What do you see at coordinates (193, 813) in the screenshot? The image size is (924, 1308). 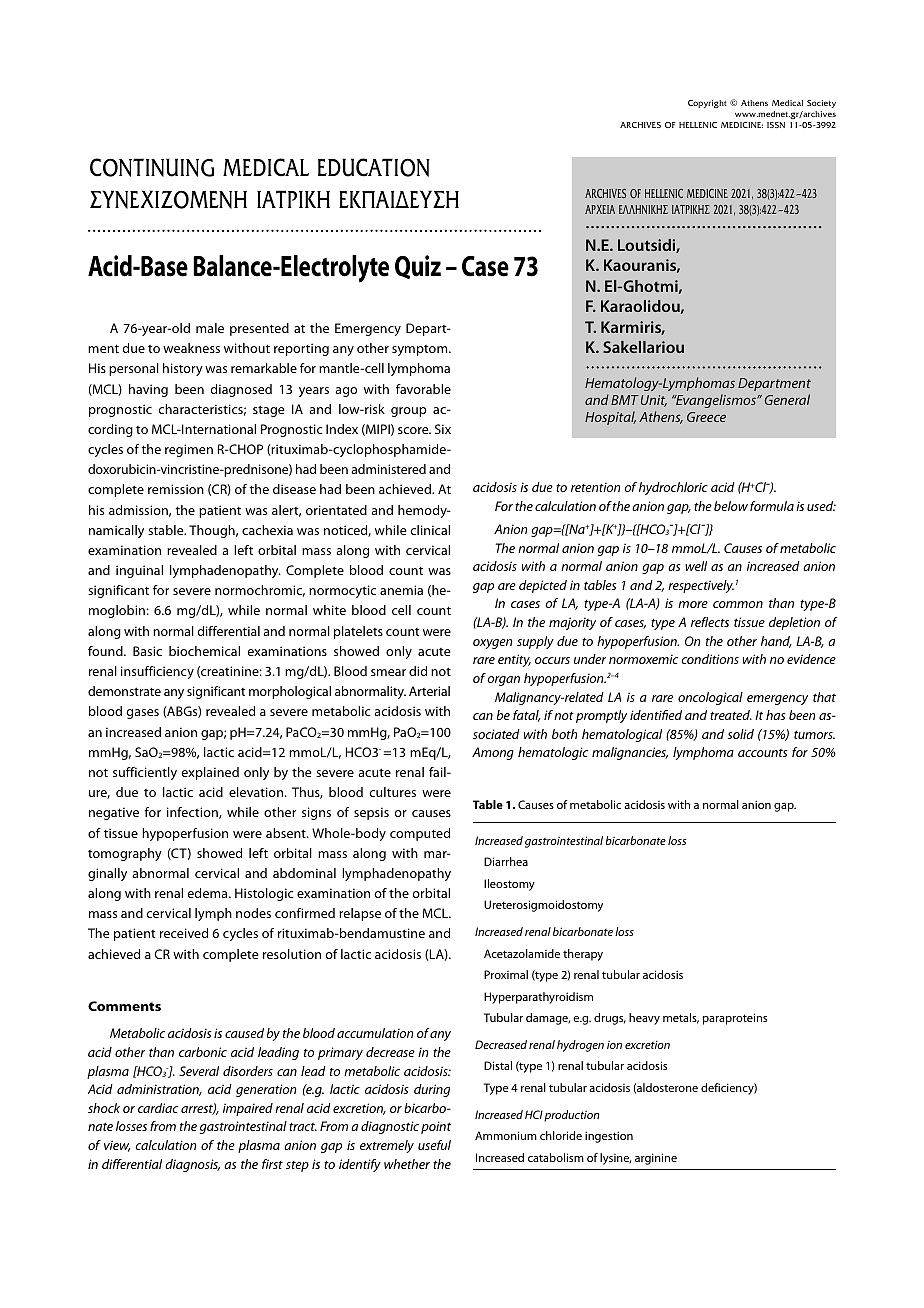 I see `infection` at bounding box center [193, 813].
